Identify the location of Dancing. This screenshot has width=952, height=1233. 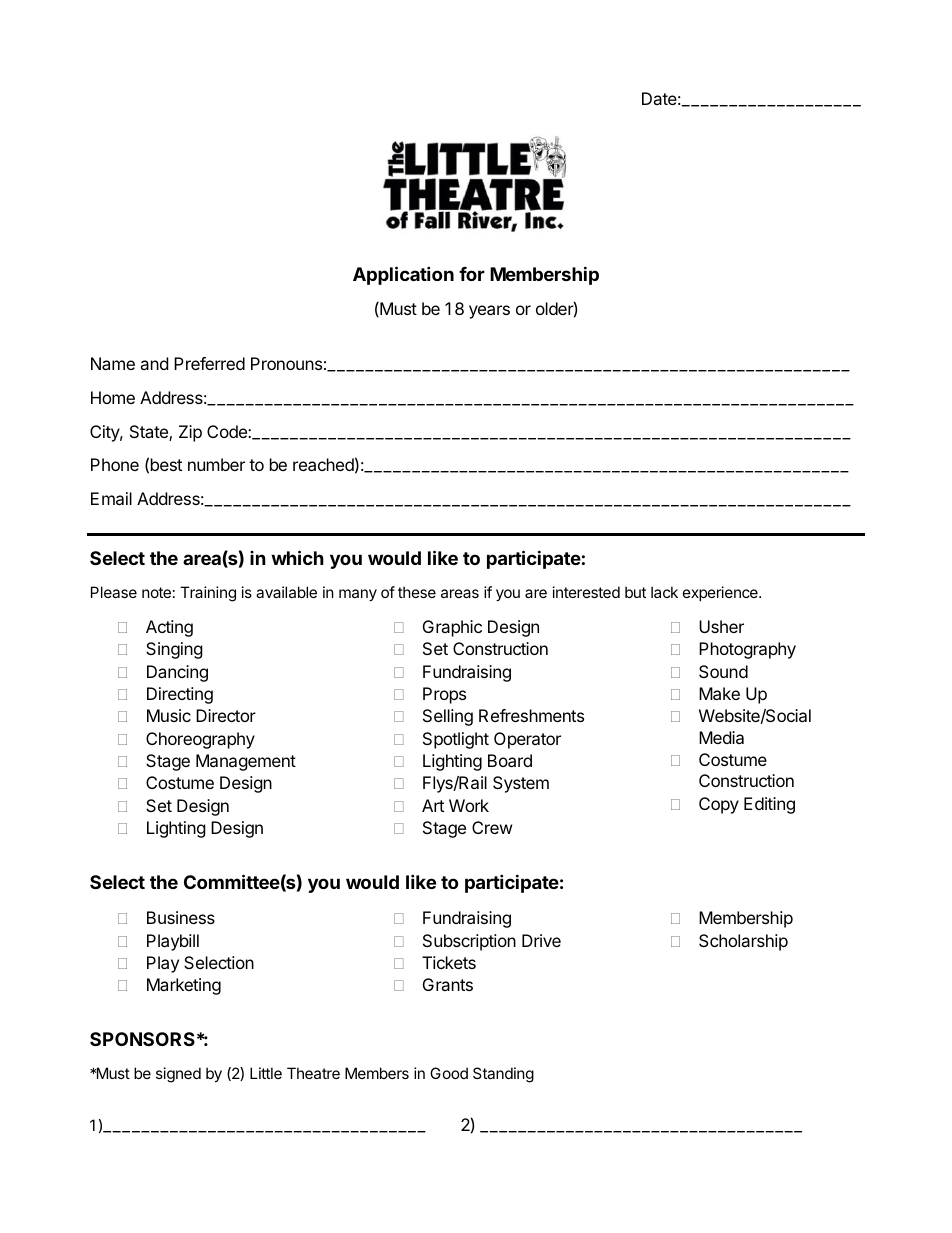
(177, 673).
